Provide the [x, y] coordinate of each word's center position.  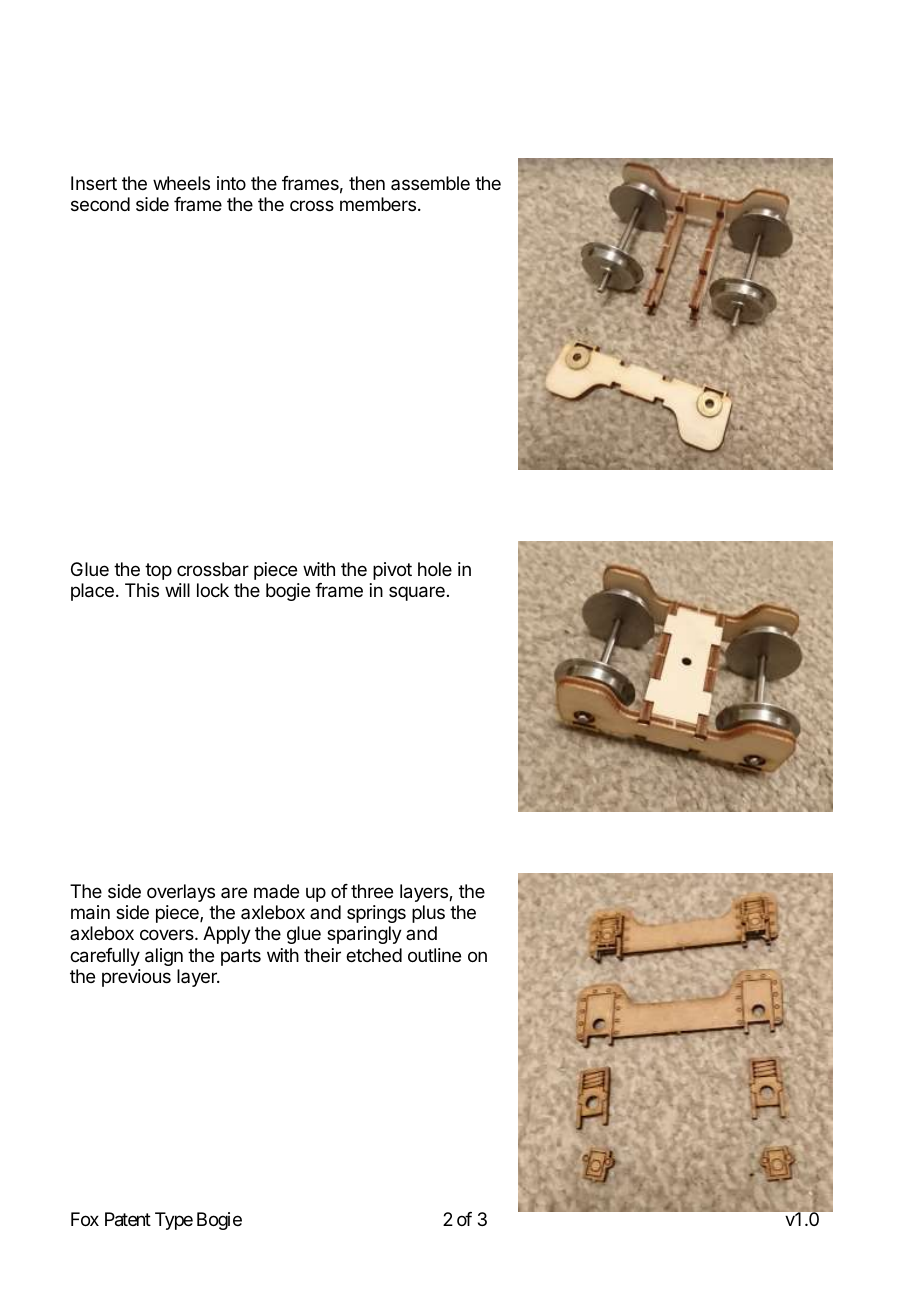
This [142, 590]
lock [213, 590]
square [417, 593]
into [231, 183]
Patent [128, 1219]
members [378, 204]
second [100, 204]
